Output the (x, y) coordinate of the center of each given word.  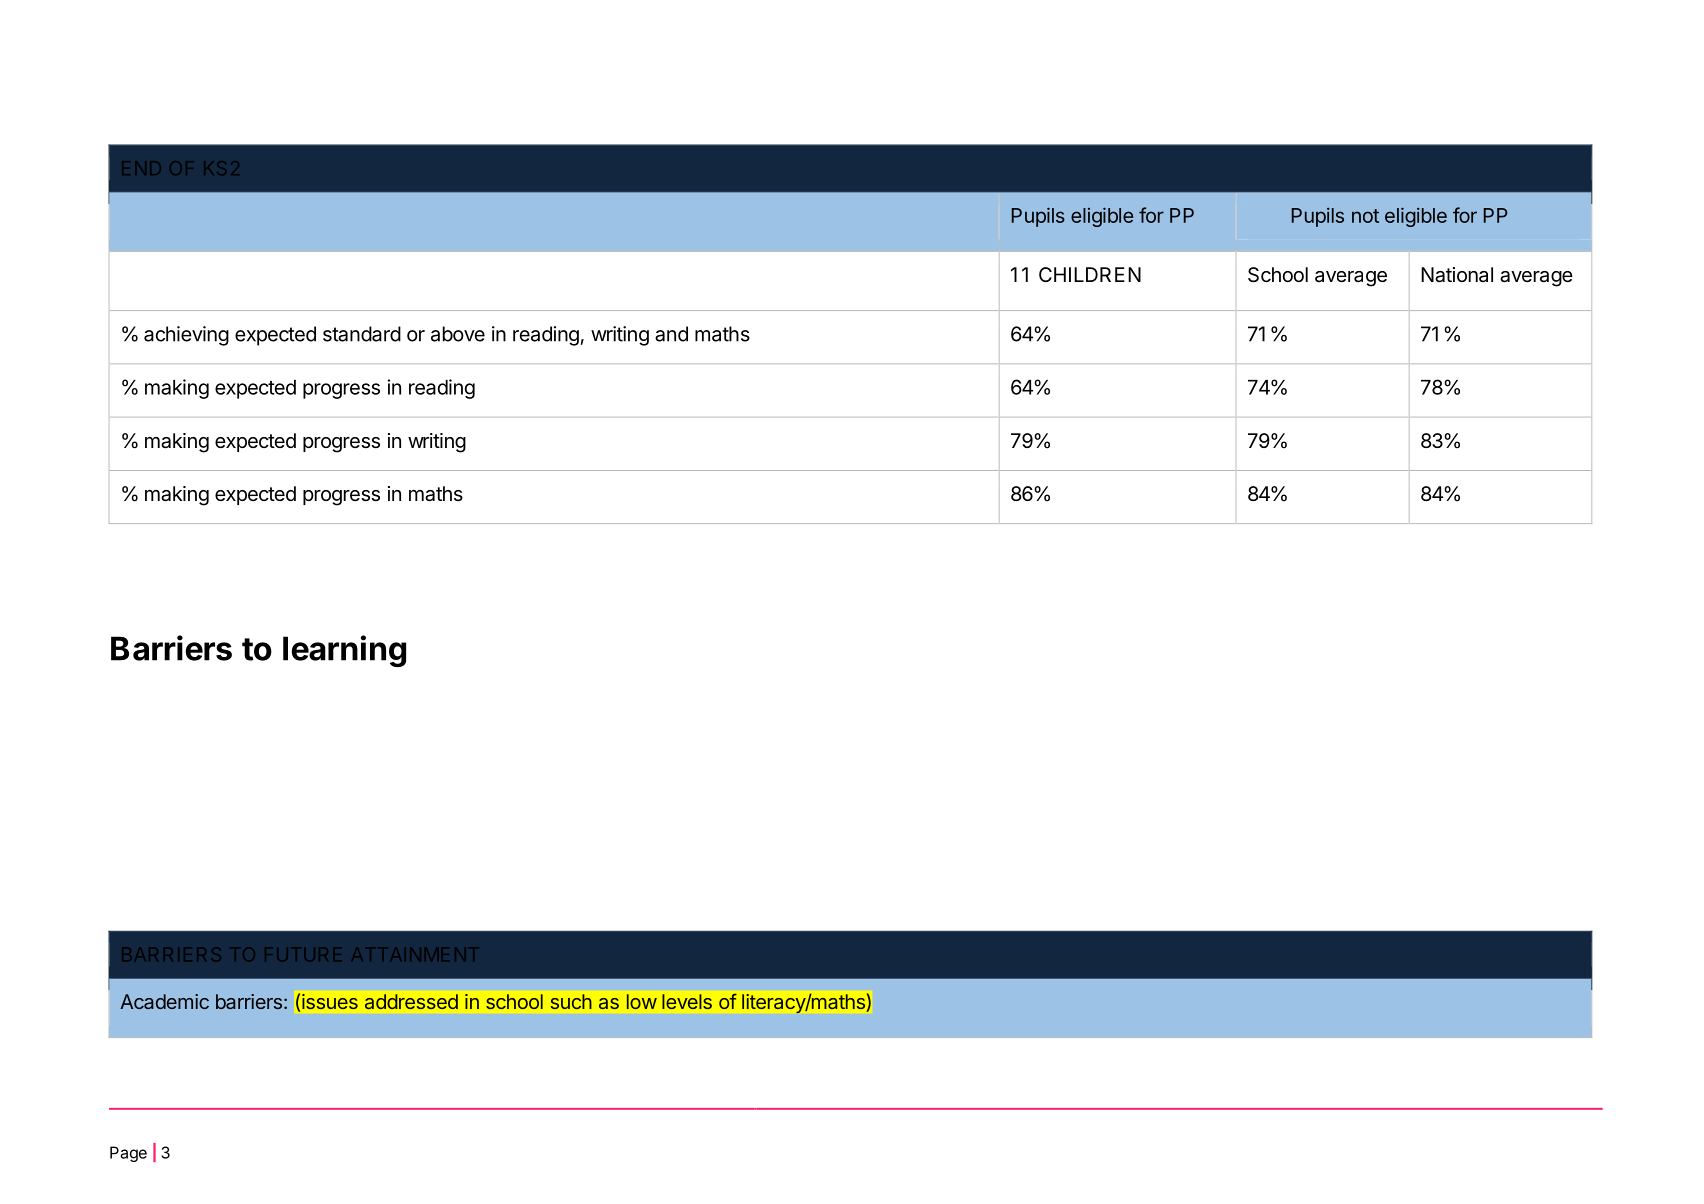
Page (128, 1154)
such (571, 1001)
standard (362, 334)
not (1365, 216)
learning (344, 651)
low (642, 1001)
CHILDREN (1090, 274)
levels (687, 1001)
